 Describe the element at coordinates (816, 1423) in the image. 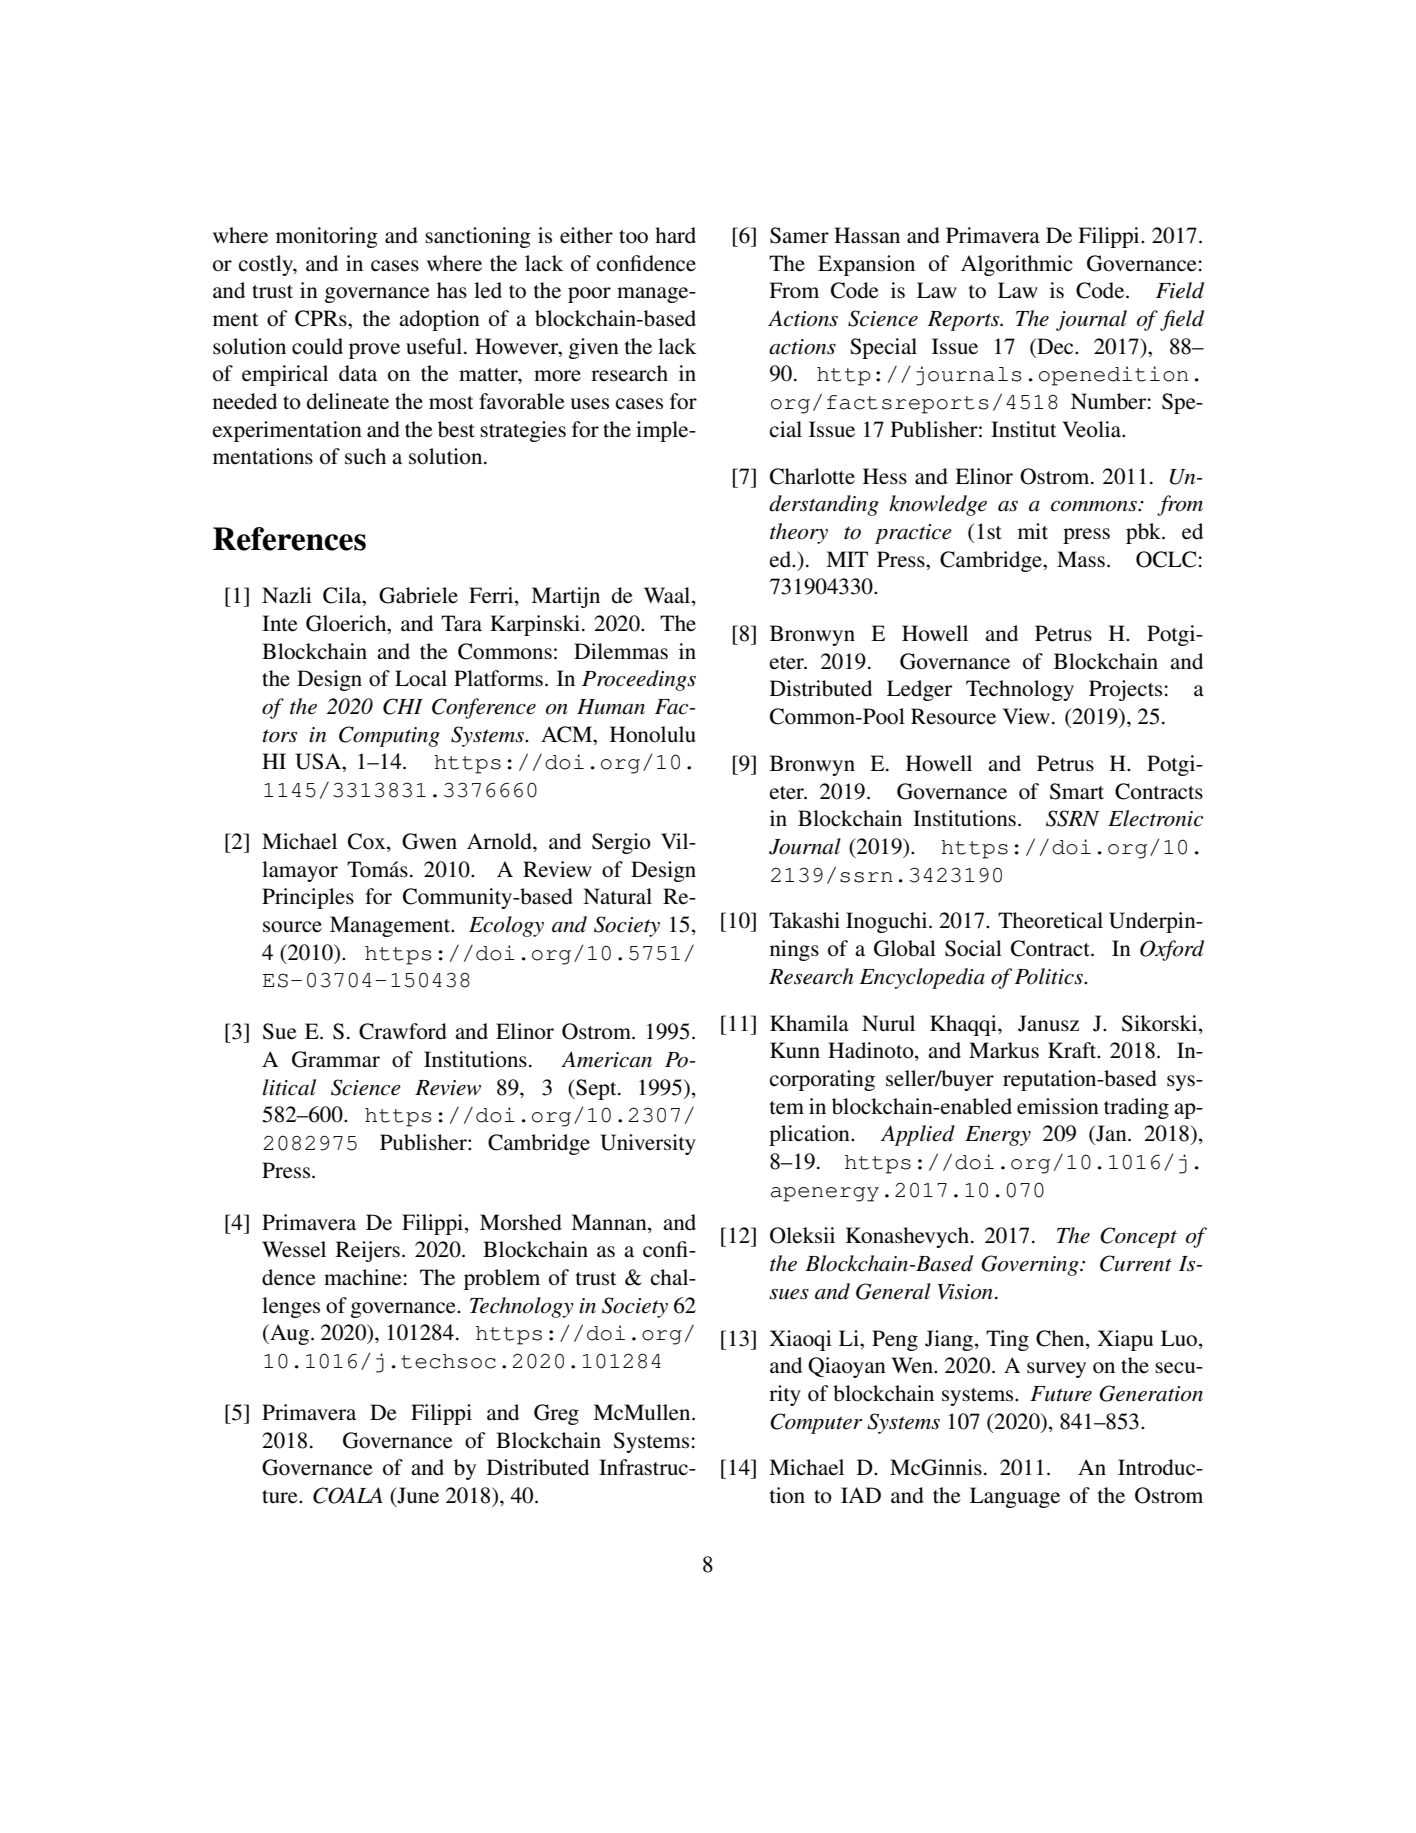

I see `Computer` at that location.
